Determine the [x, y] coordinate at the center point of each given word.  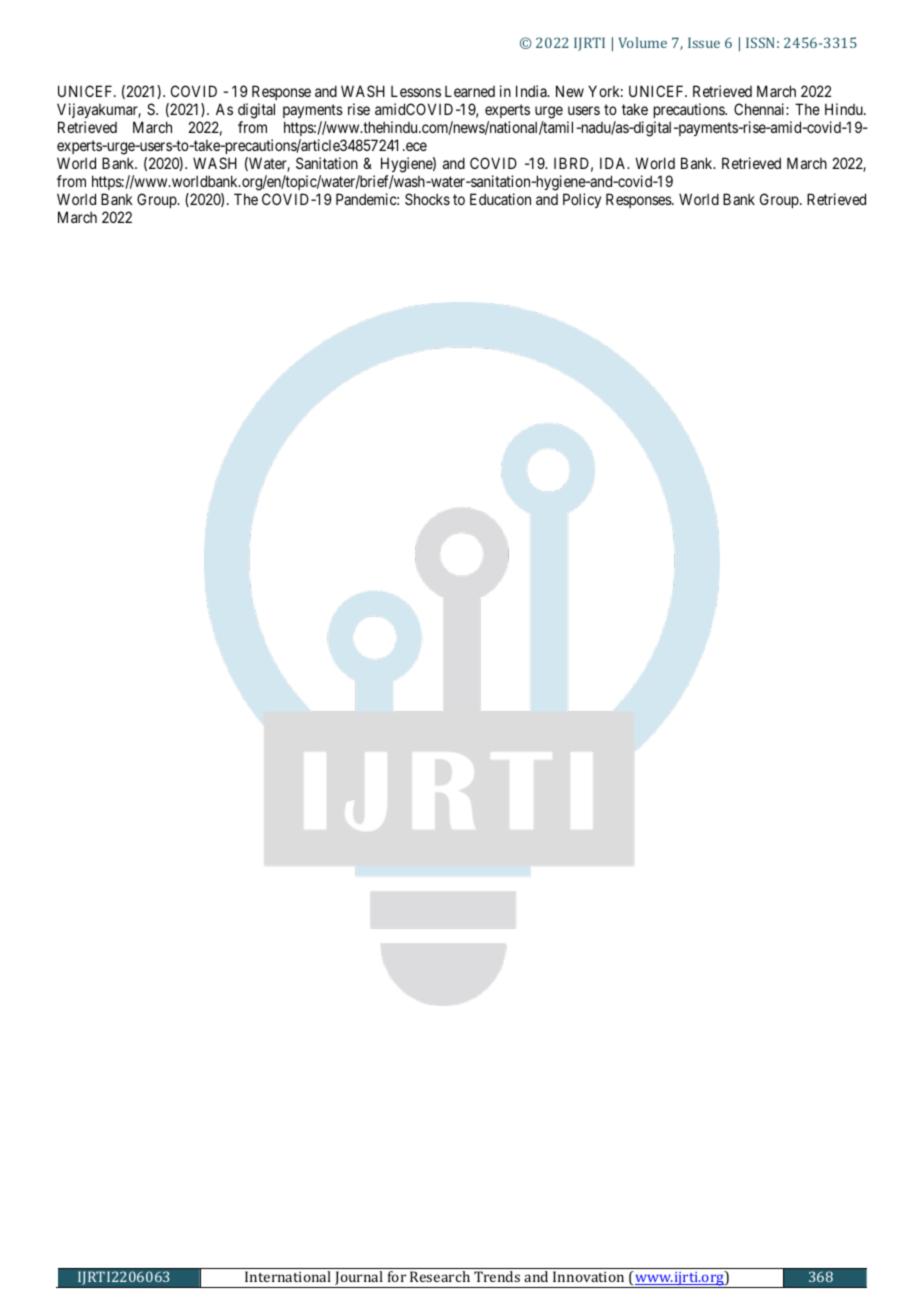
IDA [614, 163]
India [532, 91]
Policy [582, 200]
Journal [359, 1279]
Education [500, 199]
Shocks [427, 199]
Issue [704, 42]
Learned [470, 91]
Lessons [416, 91]
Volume [643, 42]
